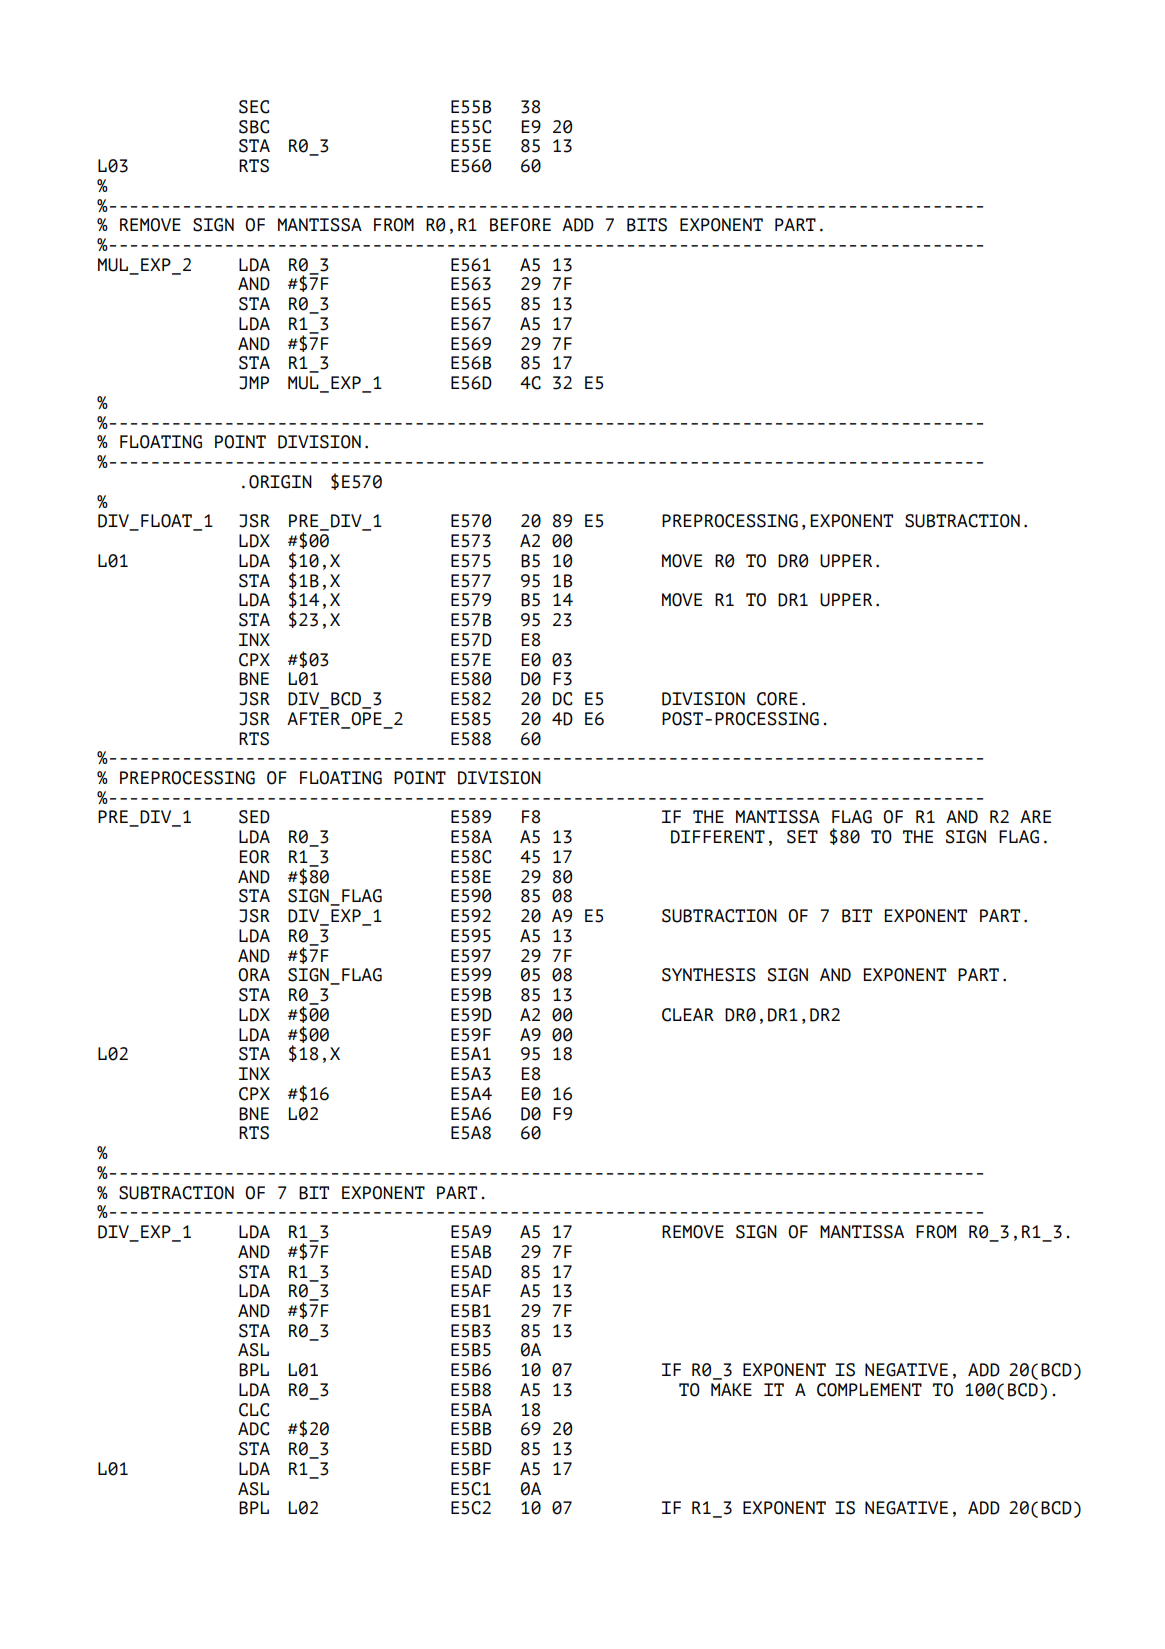 The height and width of the document is (1649, 1165). Describe the element at coordinates (1035, 816) in the document. I see `ARE` at that location.
